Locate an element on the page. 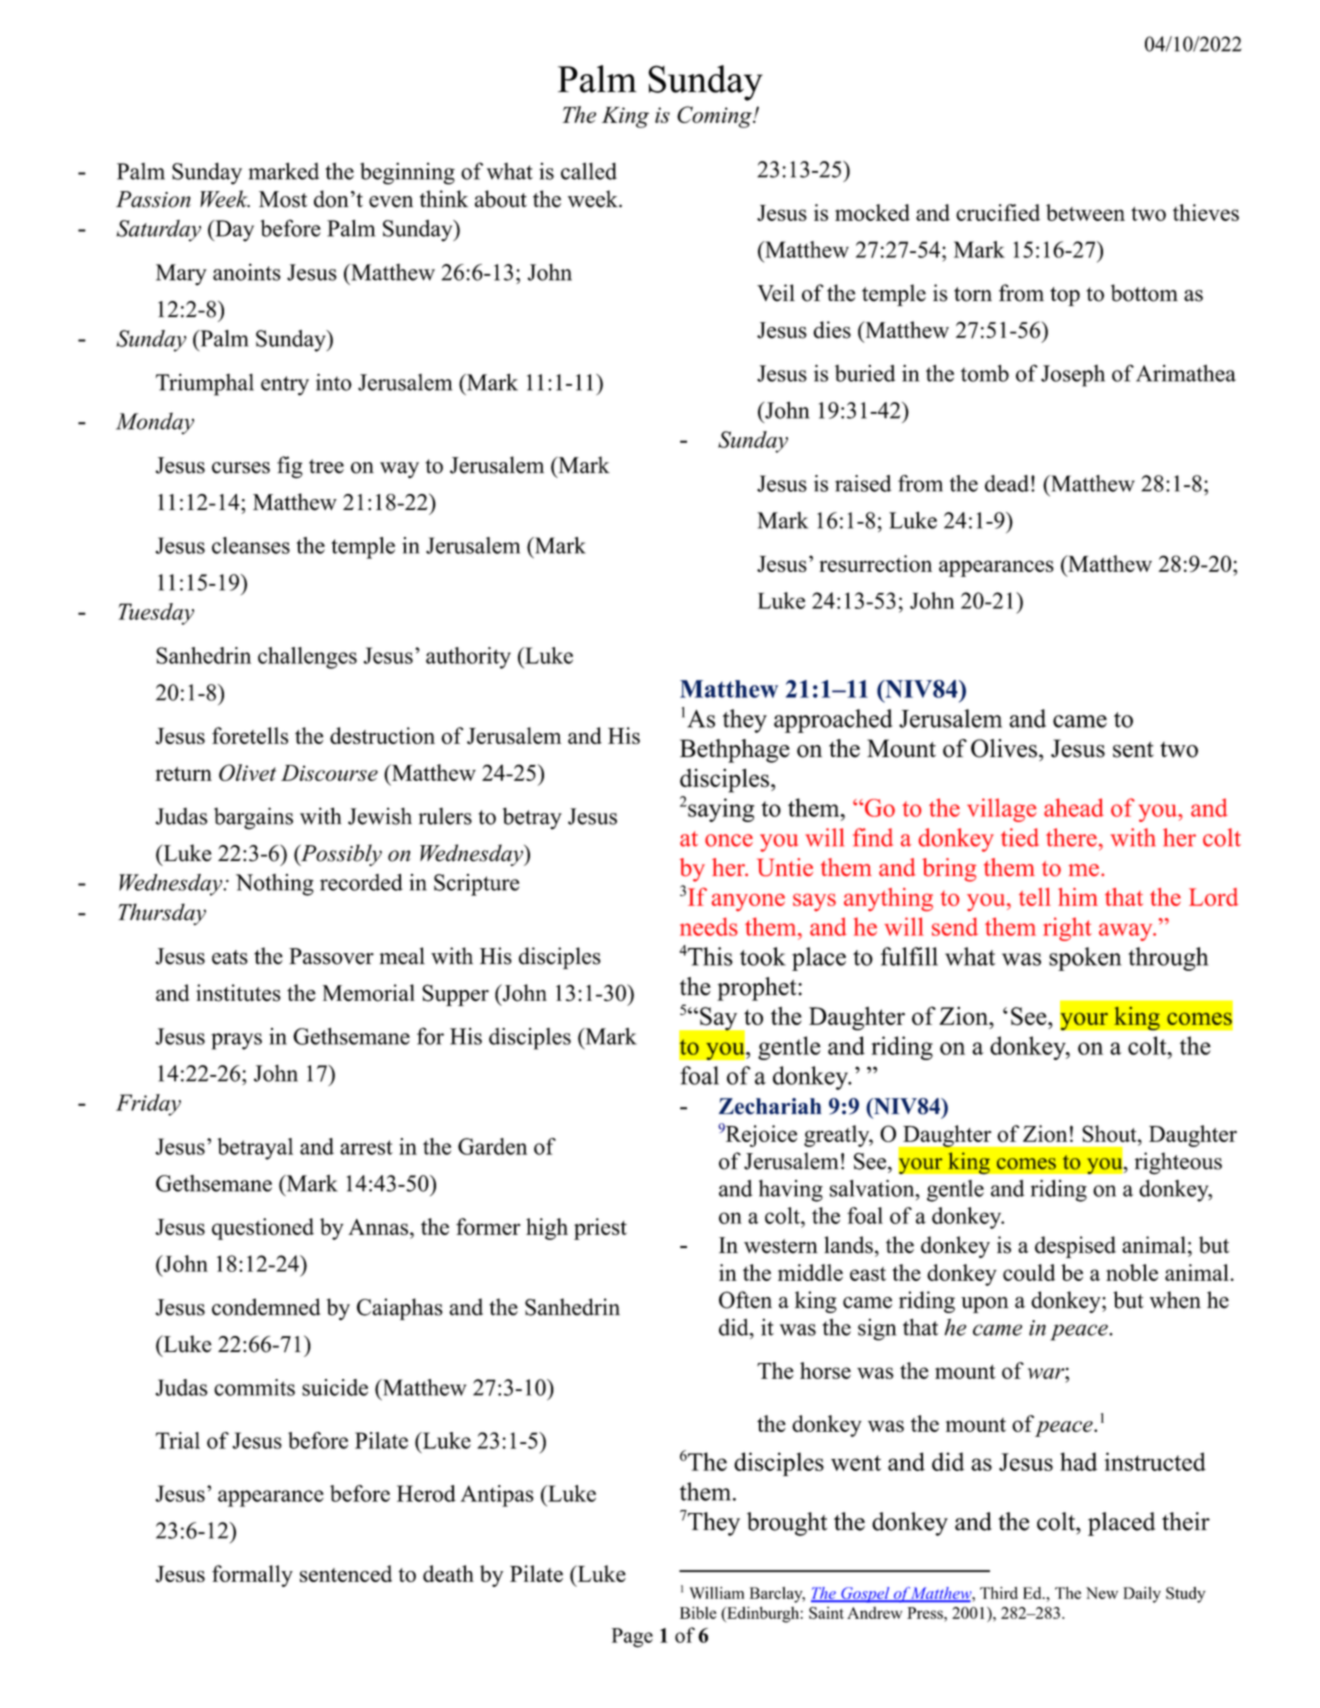  Coming is located at coordinates (715, 117).
